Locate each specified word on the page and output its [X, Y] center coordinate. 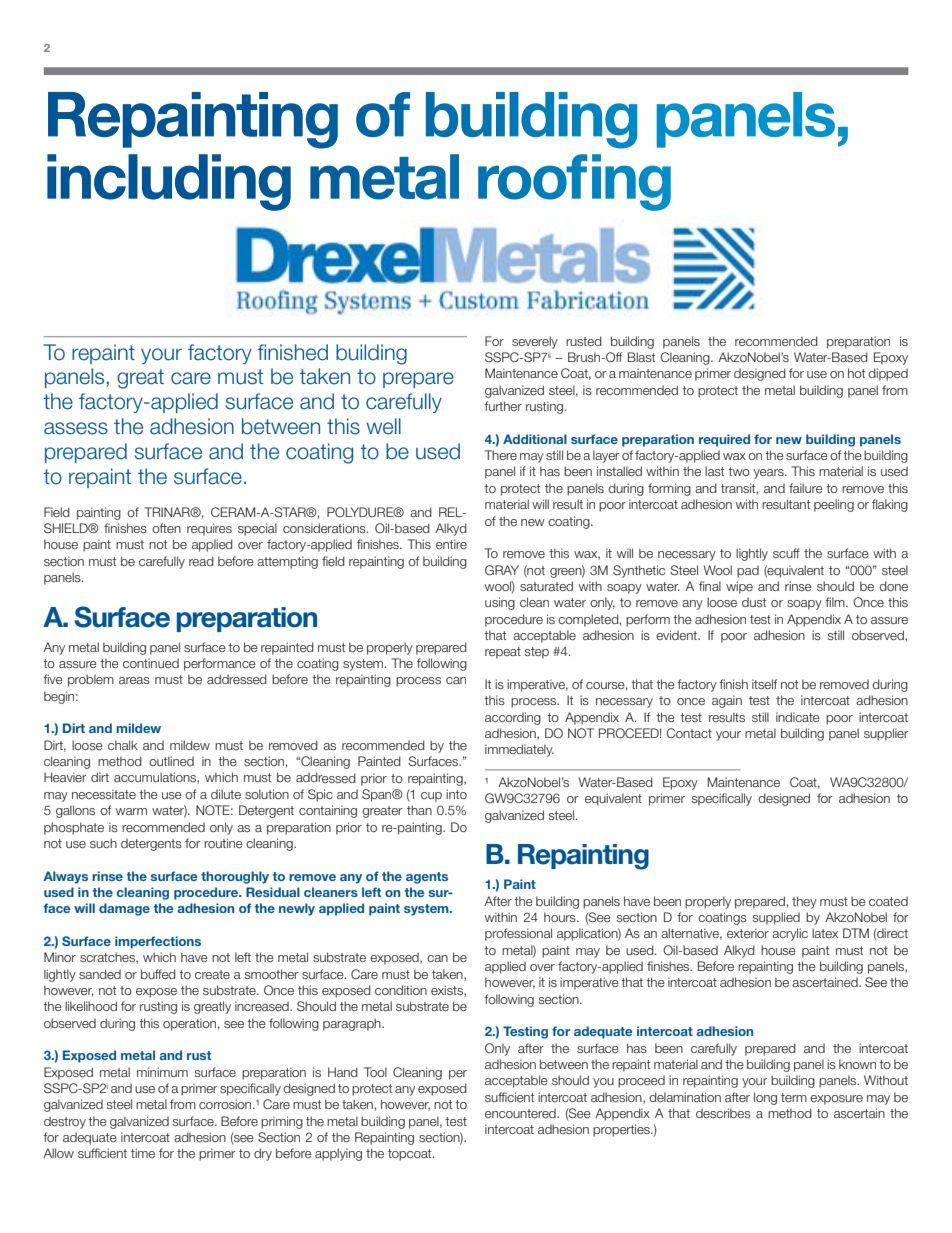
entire [451, 544]
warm [131, 811]
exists [448, 991]
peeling [834, 505]
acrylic [790, 934]
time [143, 1153]
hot [856, 373]
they [804, 902]
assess [76, 428]
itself [764, 684]
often [166, 528]
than [419, 810]
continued [151, 663]
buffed [158, 974]
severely [535, 342]
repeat [503, 653]
